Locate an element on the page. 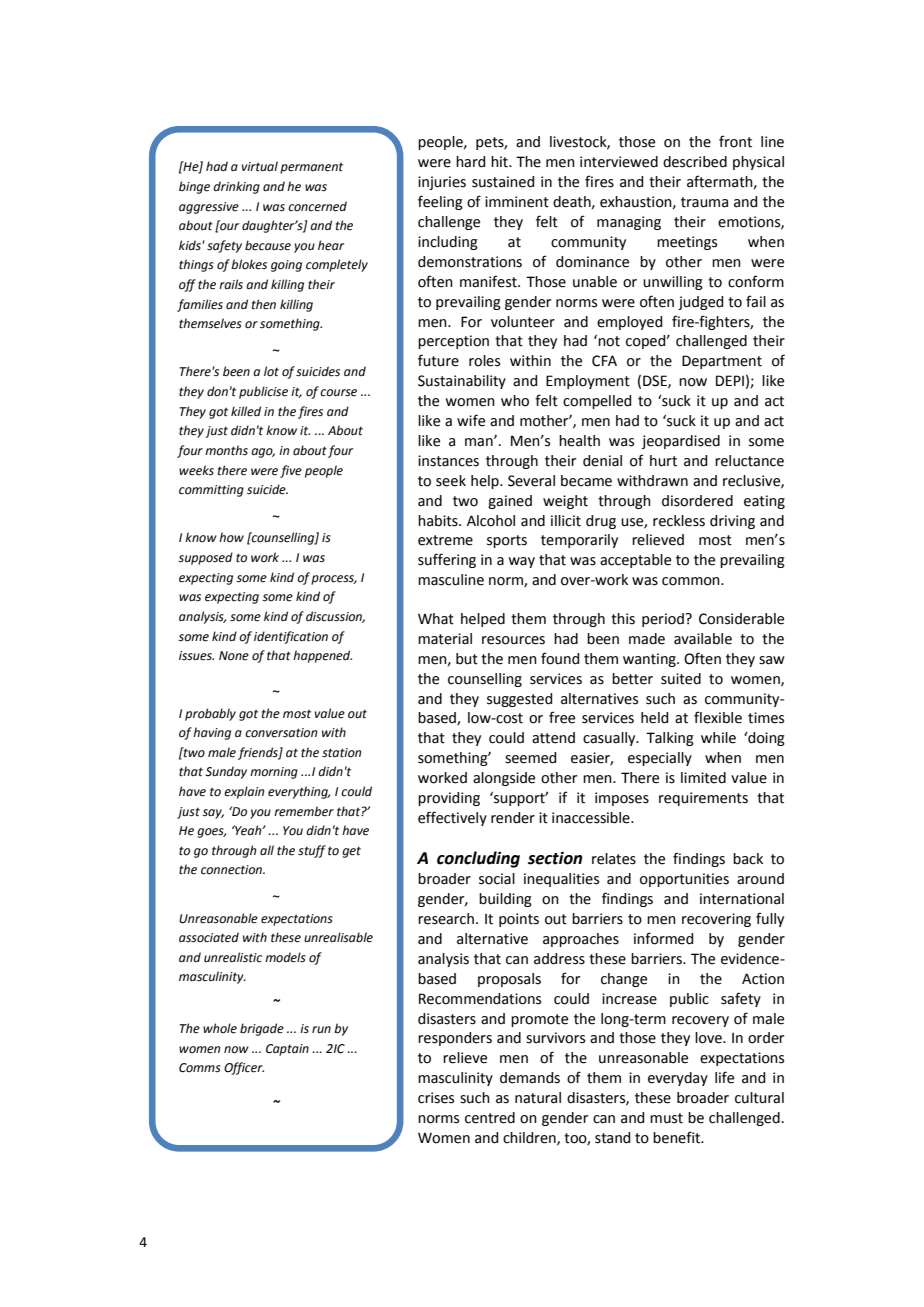 Image resolution: width=924 pixels, height=1307 pixels. Officer is located at coordinates (244, 1068).
